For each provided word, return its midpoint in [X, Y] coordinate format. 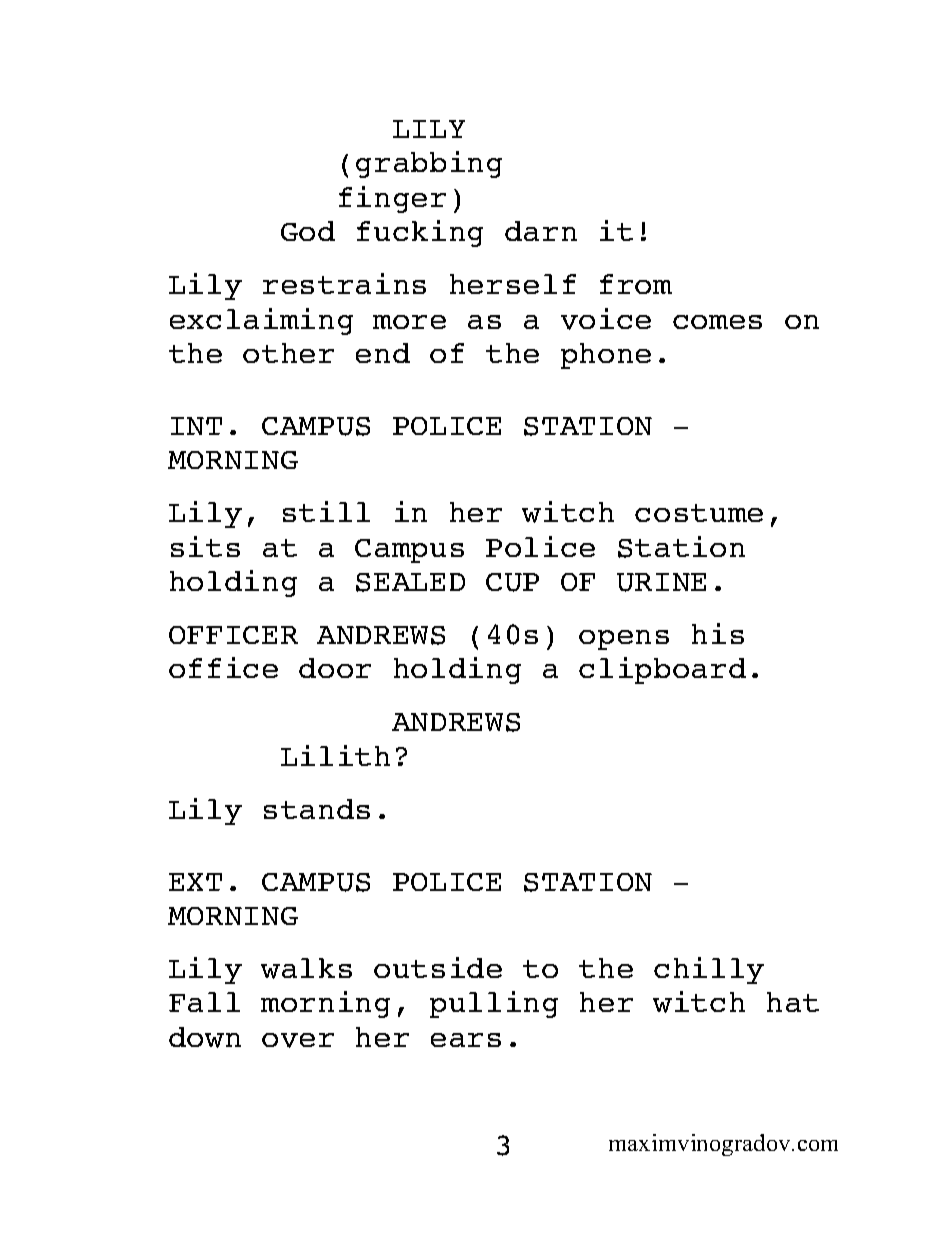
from [636, 284]
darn [541, 231]
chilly [709, 970]
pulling [494, 1004]
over [298, 1040]
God [308, 231]
